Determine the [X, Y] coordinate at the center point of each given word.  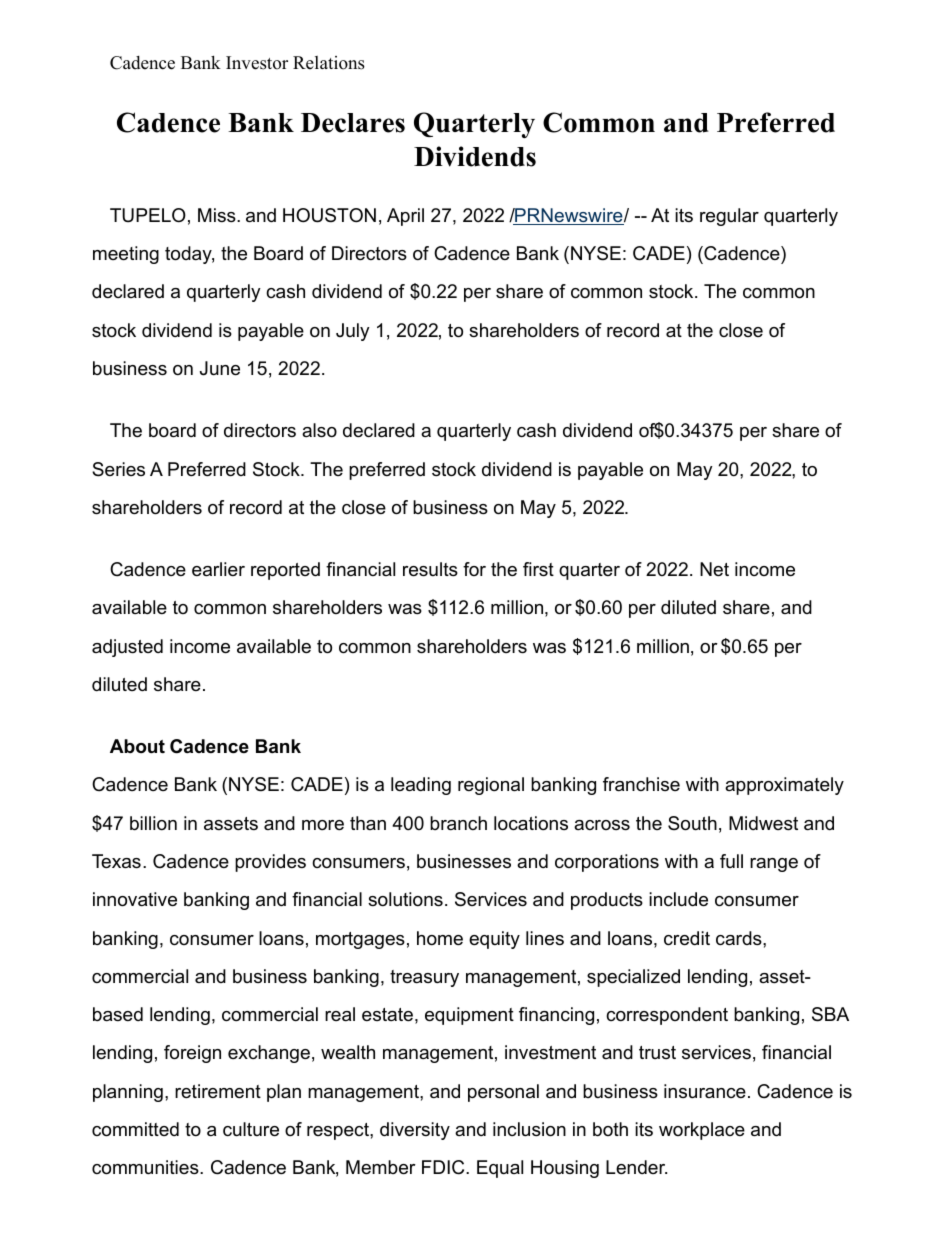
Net [714, 569]
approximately [784, 786]
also [319, 430]
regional [491, 786]
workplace [702, 1131]
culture [251, 1129]
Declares [353, 123]
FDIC [444, 1167]
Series [118, 469]
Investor [257, 63]
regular [729, 217]
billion [153, 823]
